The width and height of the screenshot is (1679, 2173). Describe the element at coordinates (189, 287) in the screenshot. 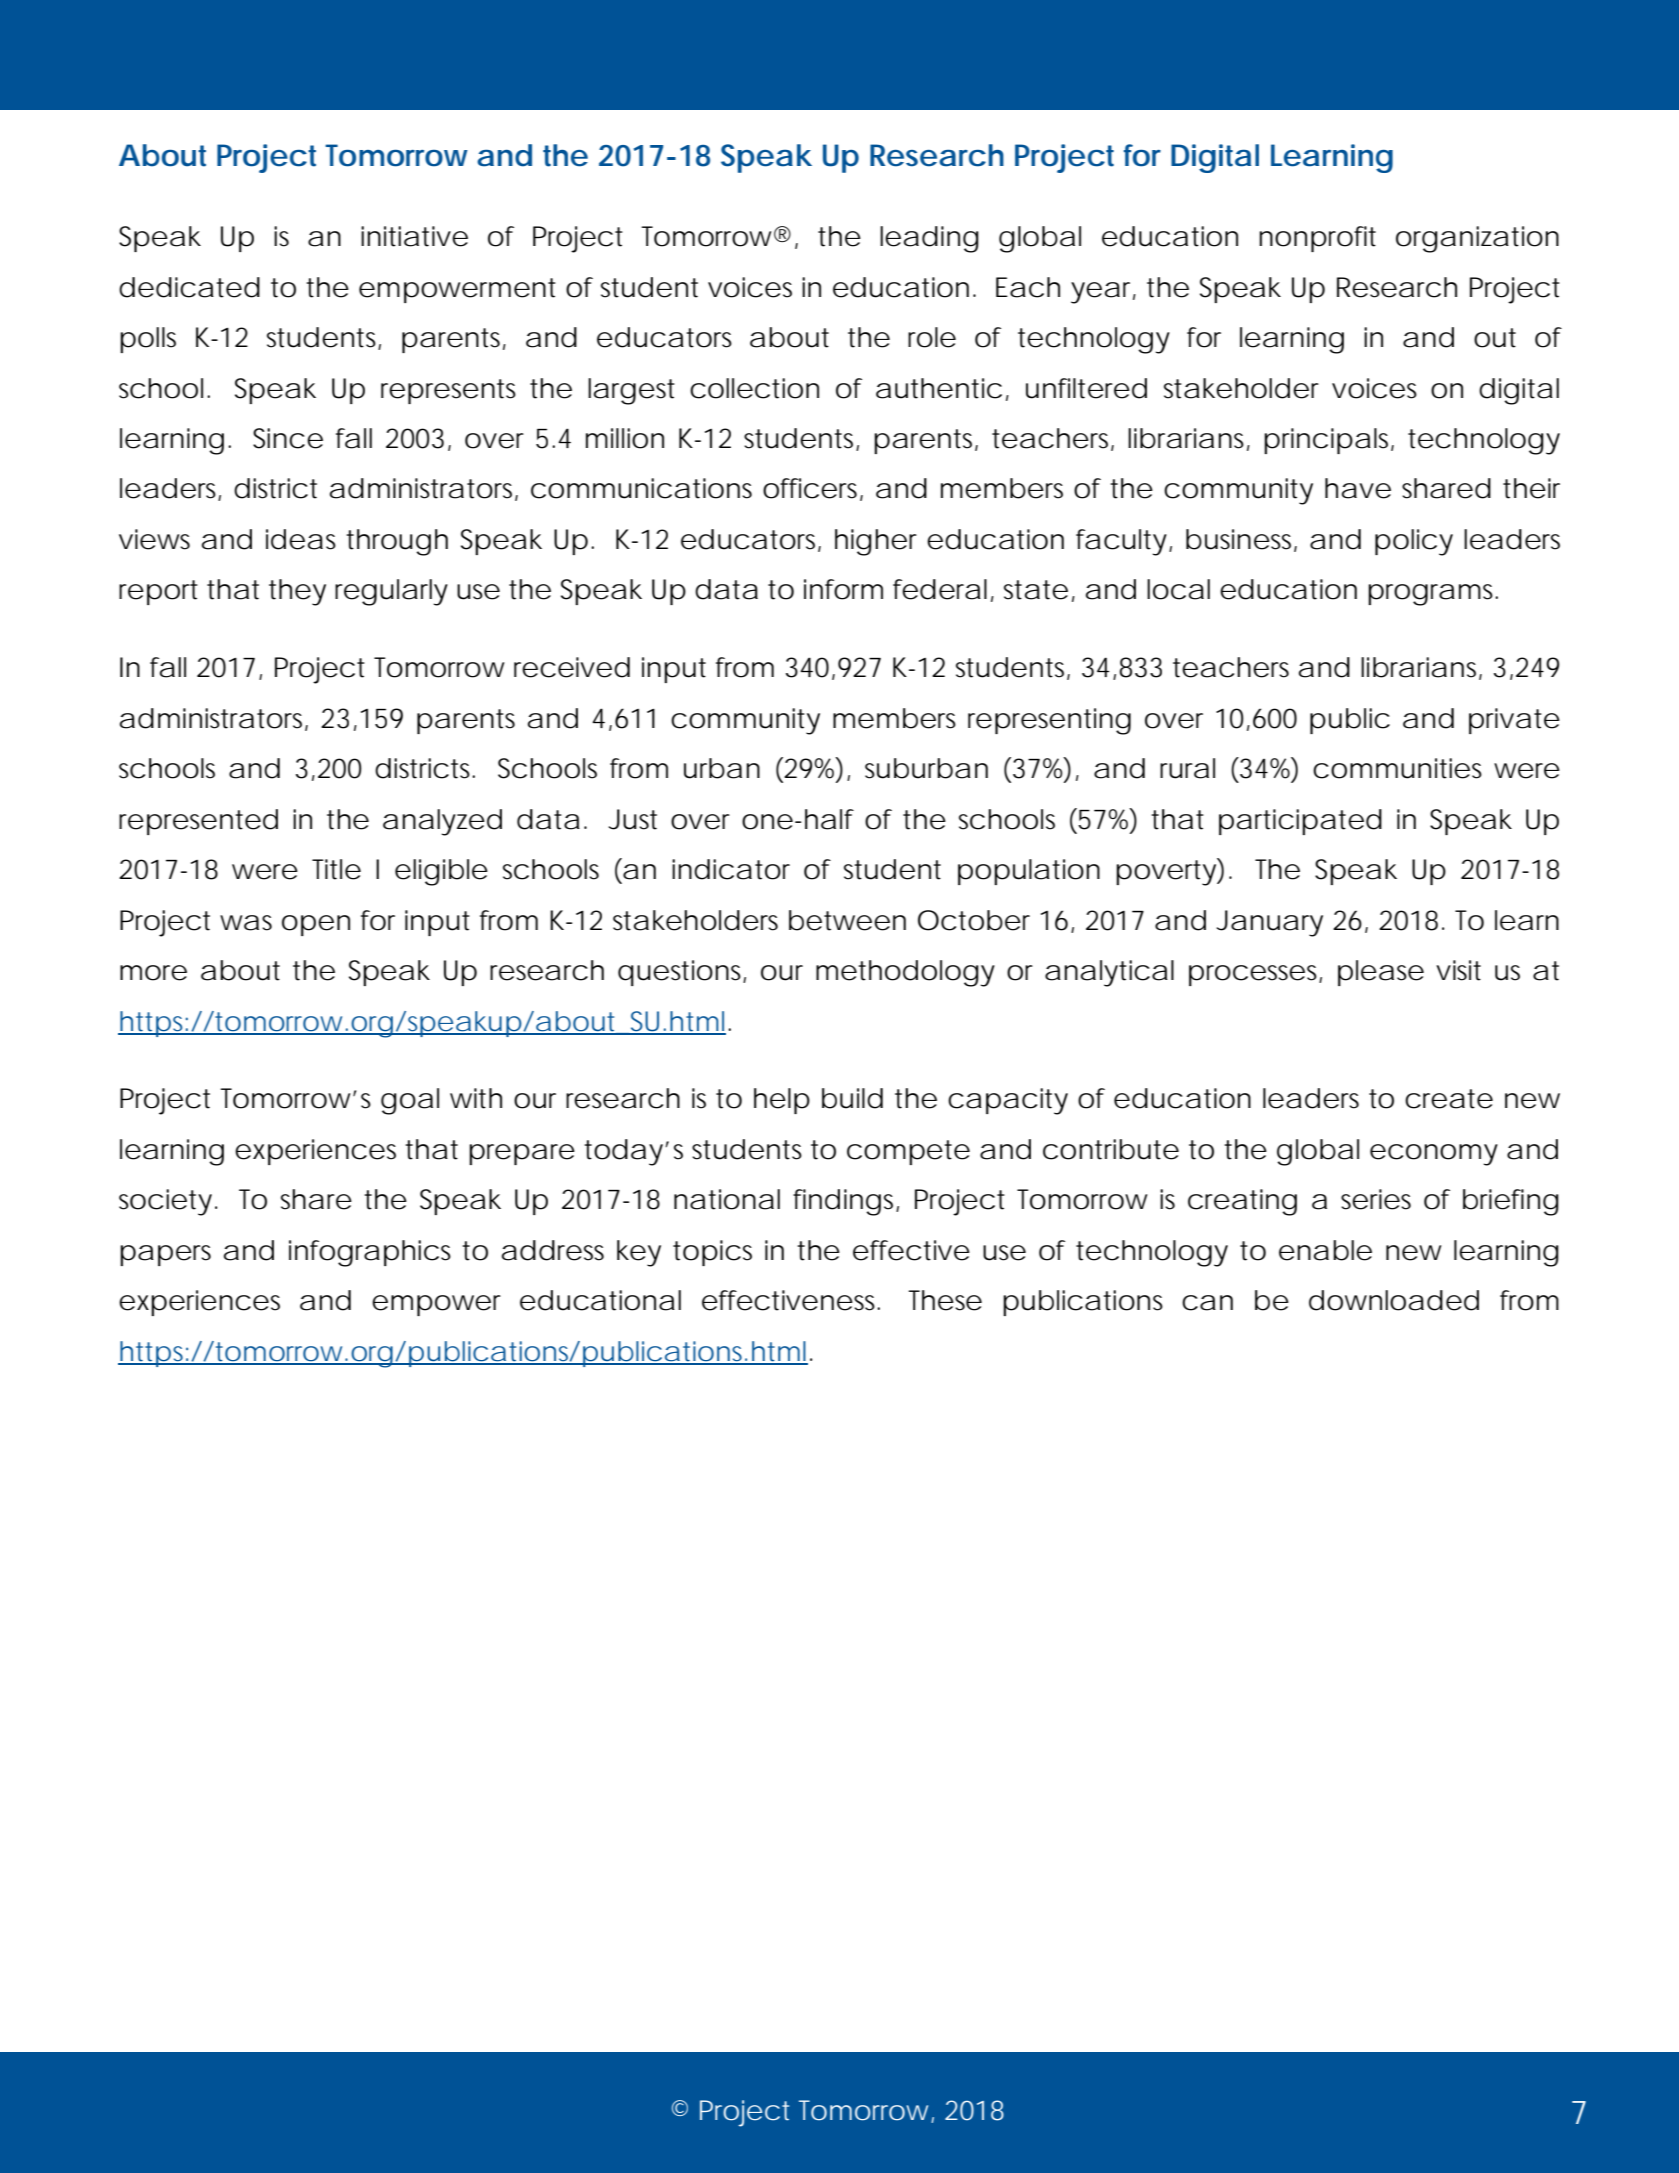

I see `dedicated` at that location.
